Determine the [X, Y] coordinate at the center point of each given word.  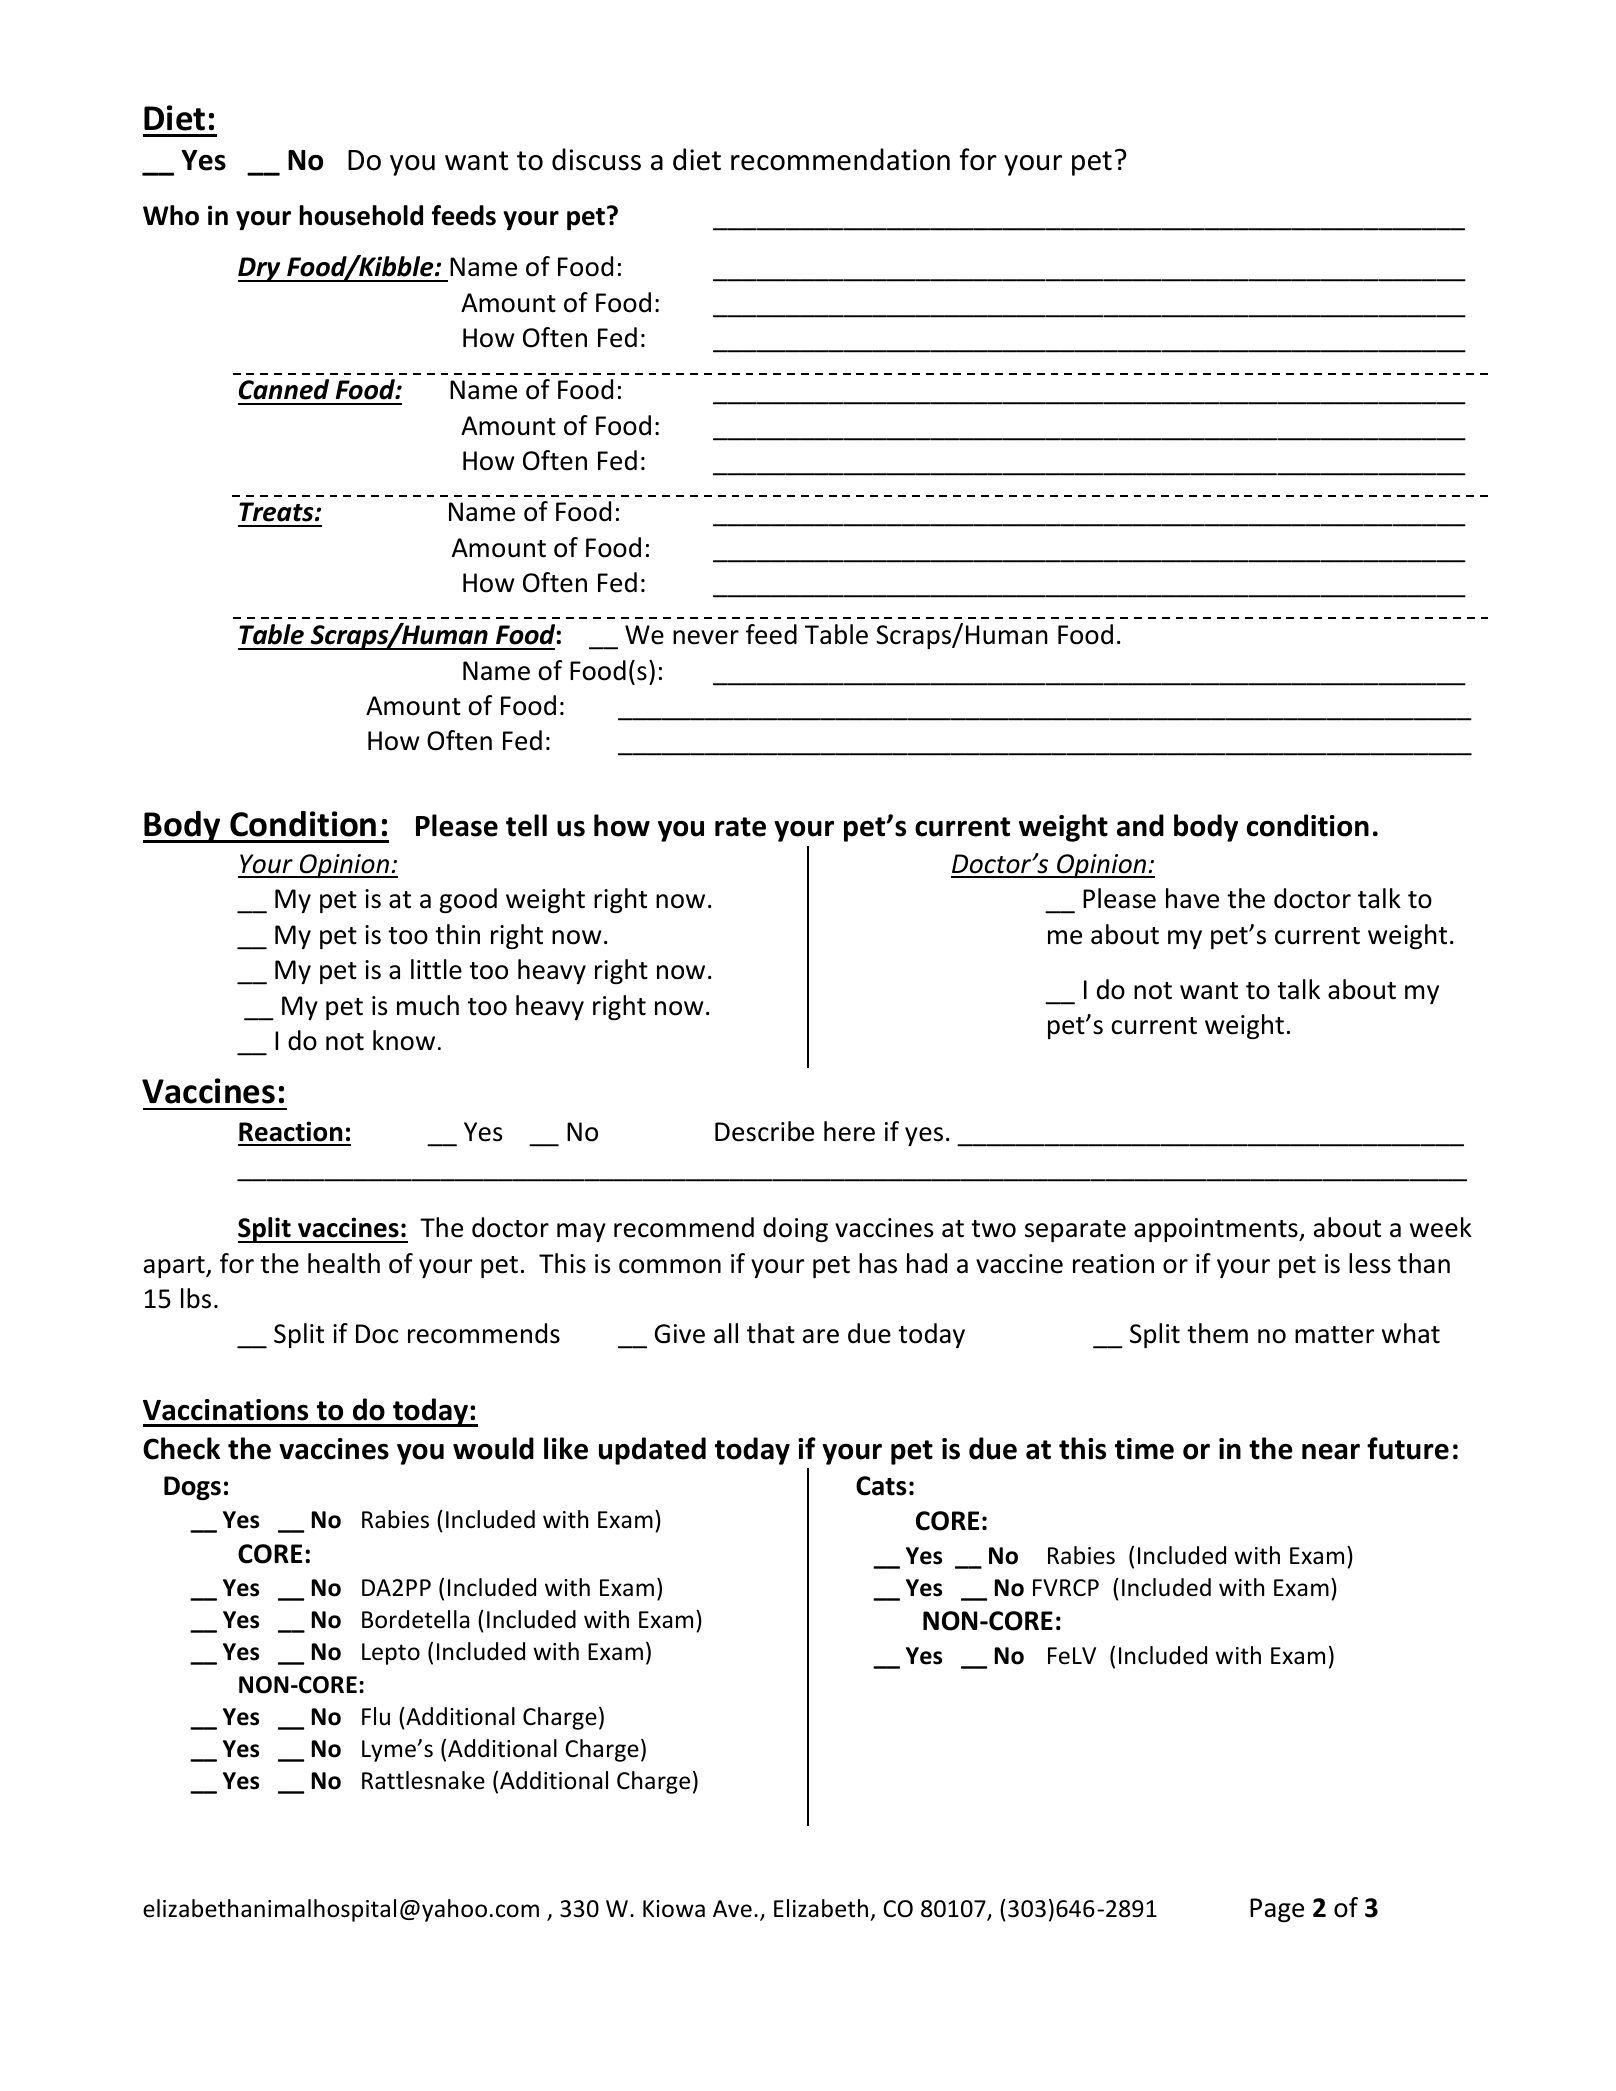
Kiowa [674, 1909]
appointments [1217, 1230]
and [1140, 825]
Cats [881, 1486]
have [1192, 898]
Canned [284, 389]
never [706, 637]
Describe [764, 1131]
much [428, 1005]
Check [181, 1448]
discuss [596, 159]
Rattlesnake [423, 1780]
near [1331, 1452]
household [361, 215]
